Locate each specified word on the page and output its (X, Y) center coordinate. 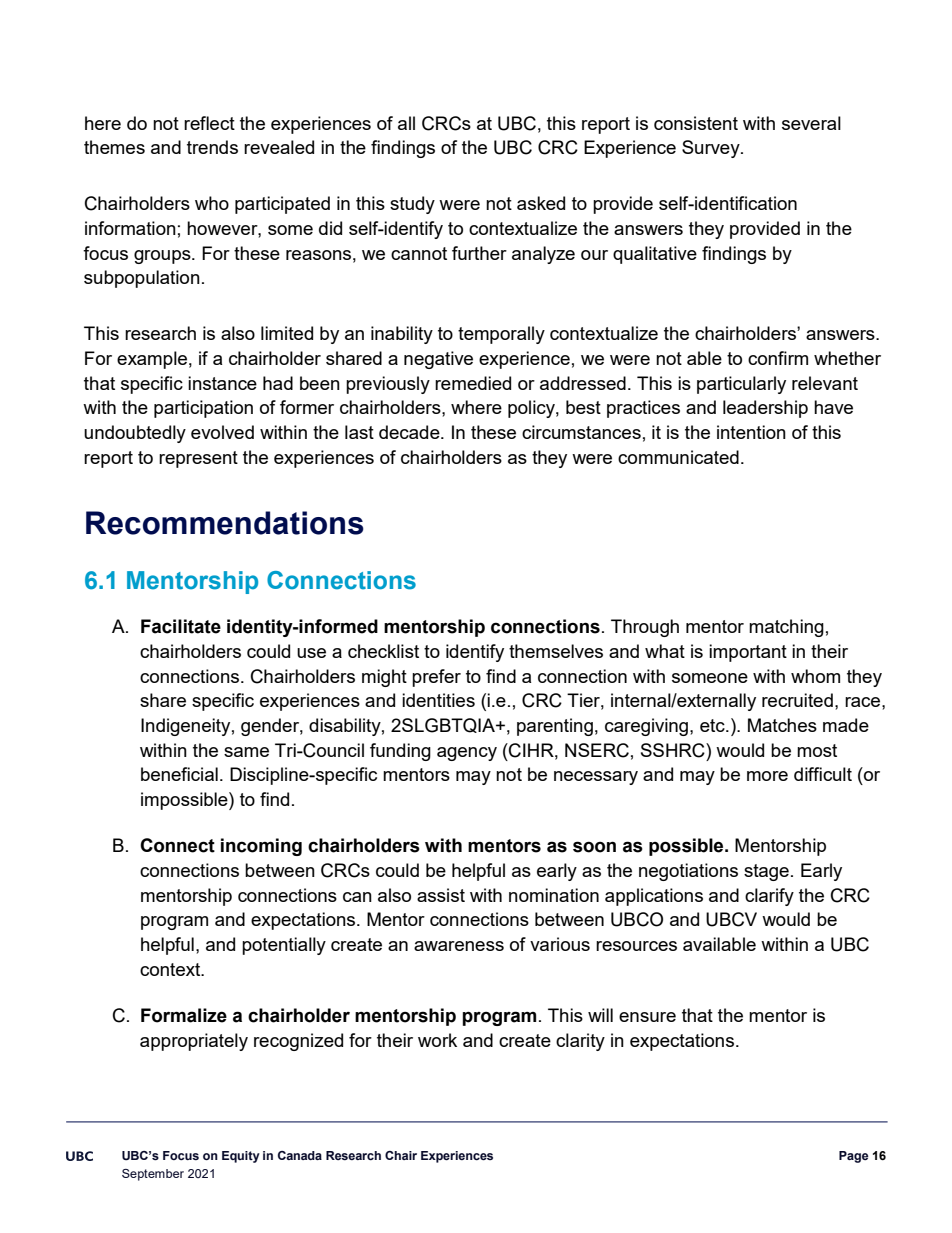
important (748, 653)
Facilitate (181, 626)
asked (541, 203)
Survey (712, 149)
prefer (436, 678)
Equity (241, 1157)
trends (212, 147)
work (437, 1040)
